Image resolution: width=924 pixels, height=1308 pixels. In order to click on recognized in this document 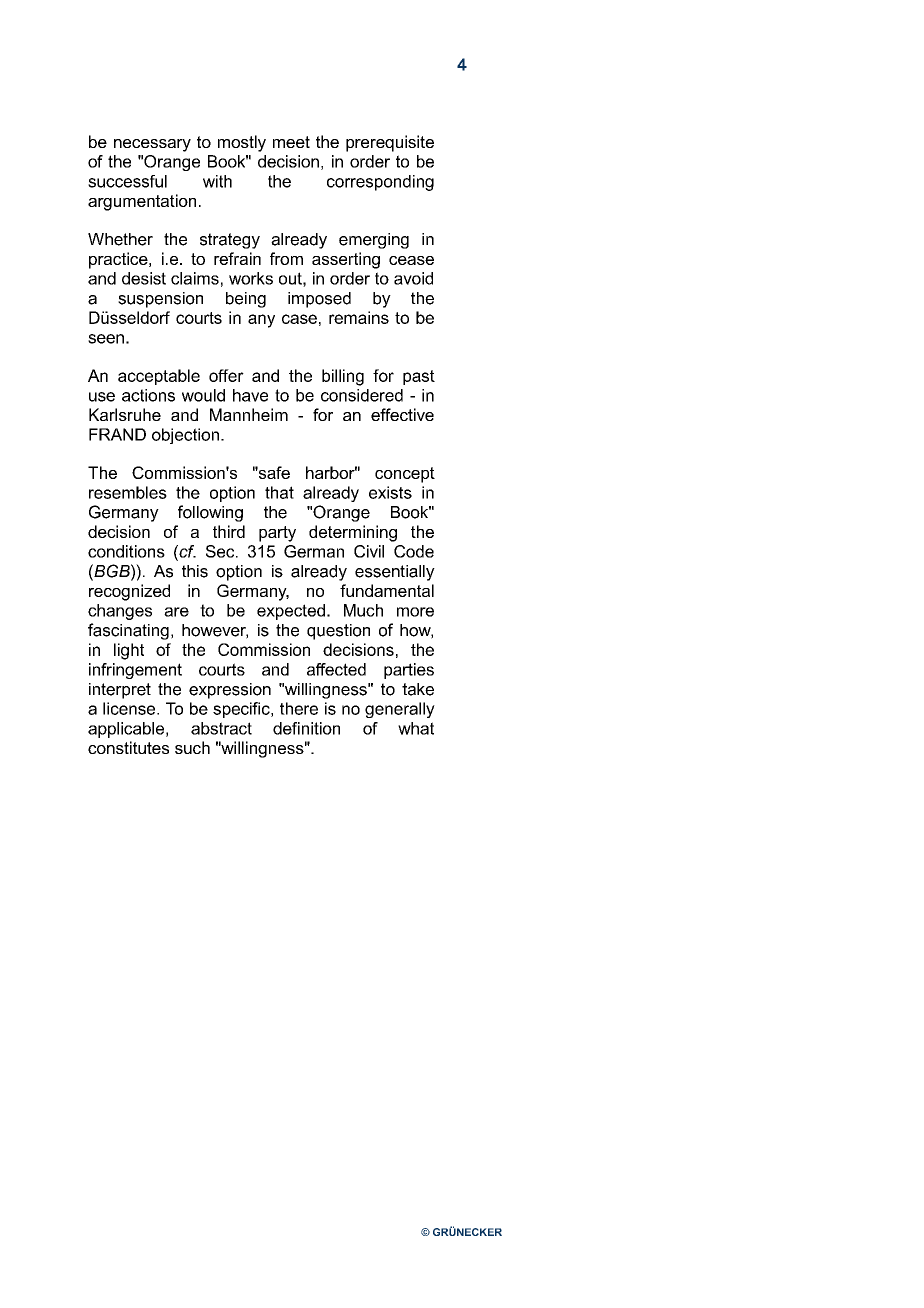, I will do `click(129, 592)`.
